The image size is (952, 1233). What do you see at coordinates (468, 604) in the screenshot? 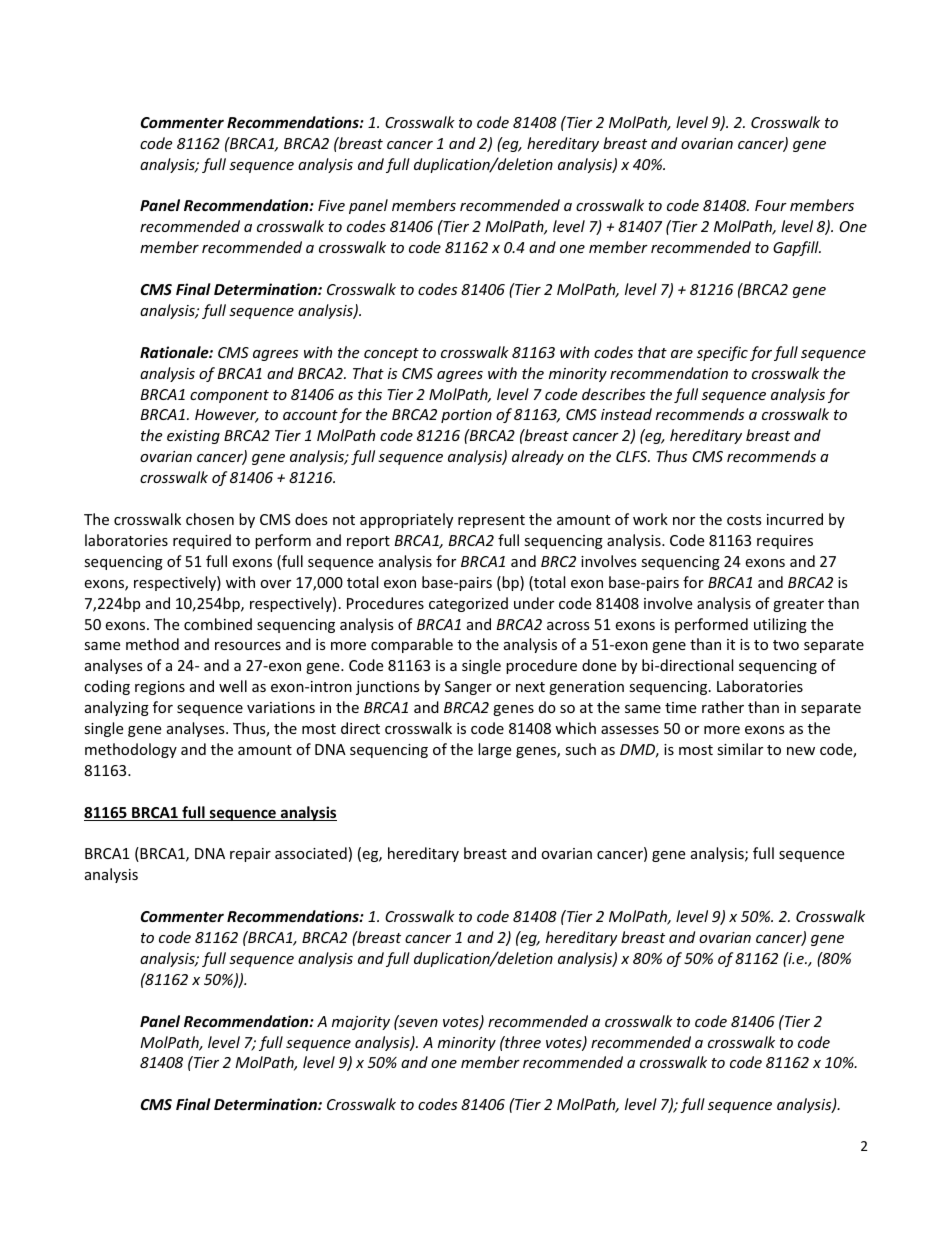
I see `categorized` at bounding box center [468, 604].
